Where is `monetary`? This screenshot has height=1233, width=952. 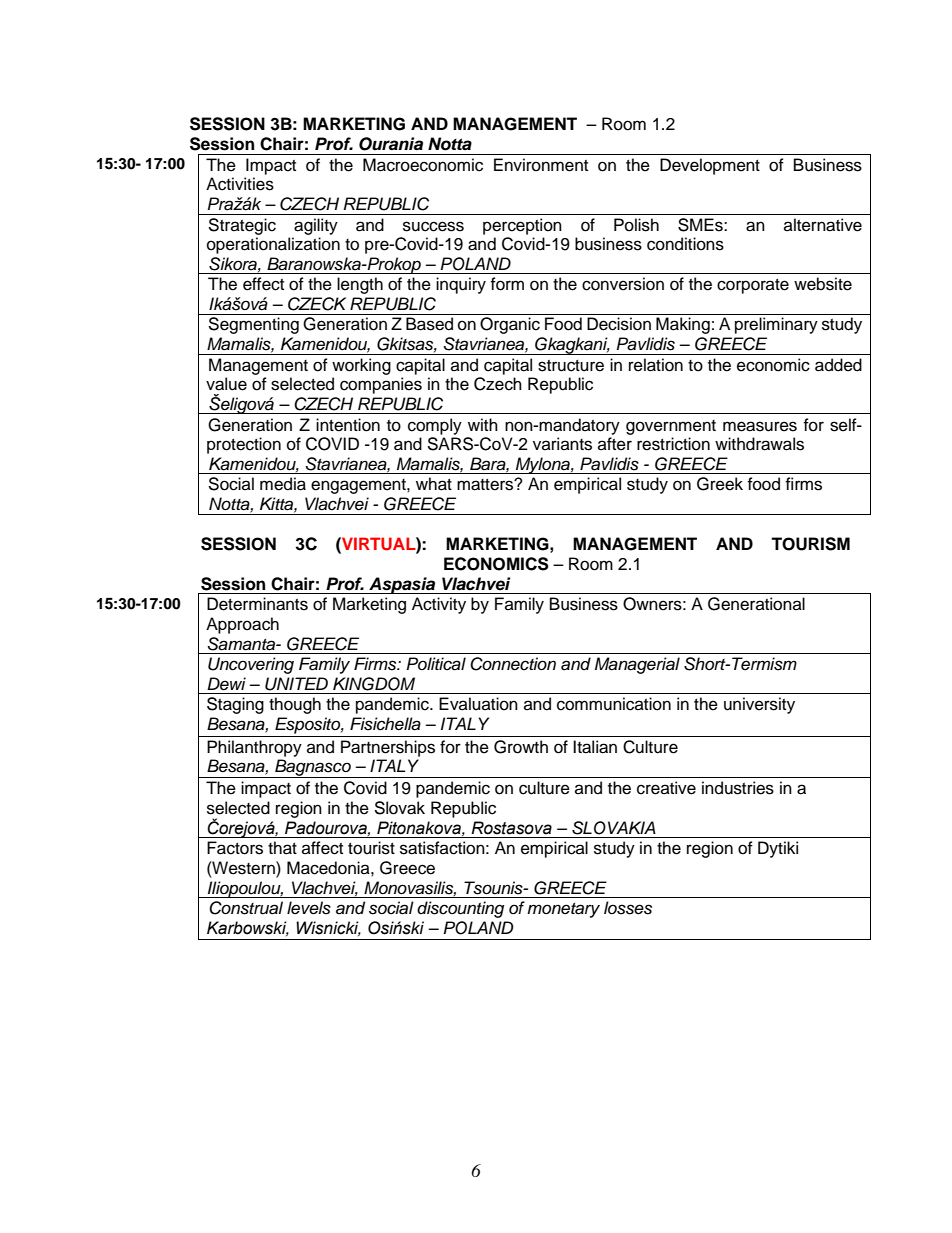
monetary is located at coordinates (563, 910).
